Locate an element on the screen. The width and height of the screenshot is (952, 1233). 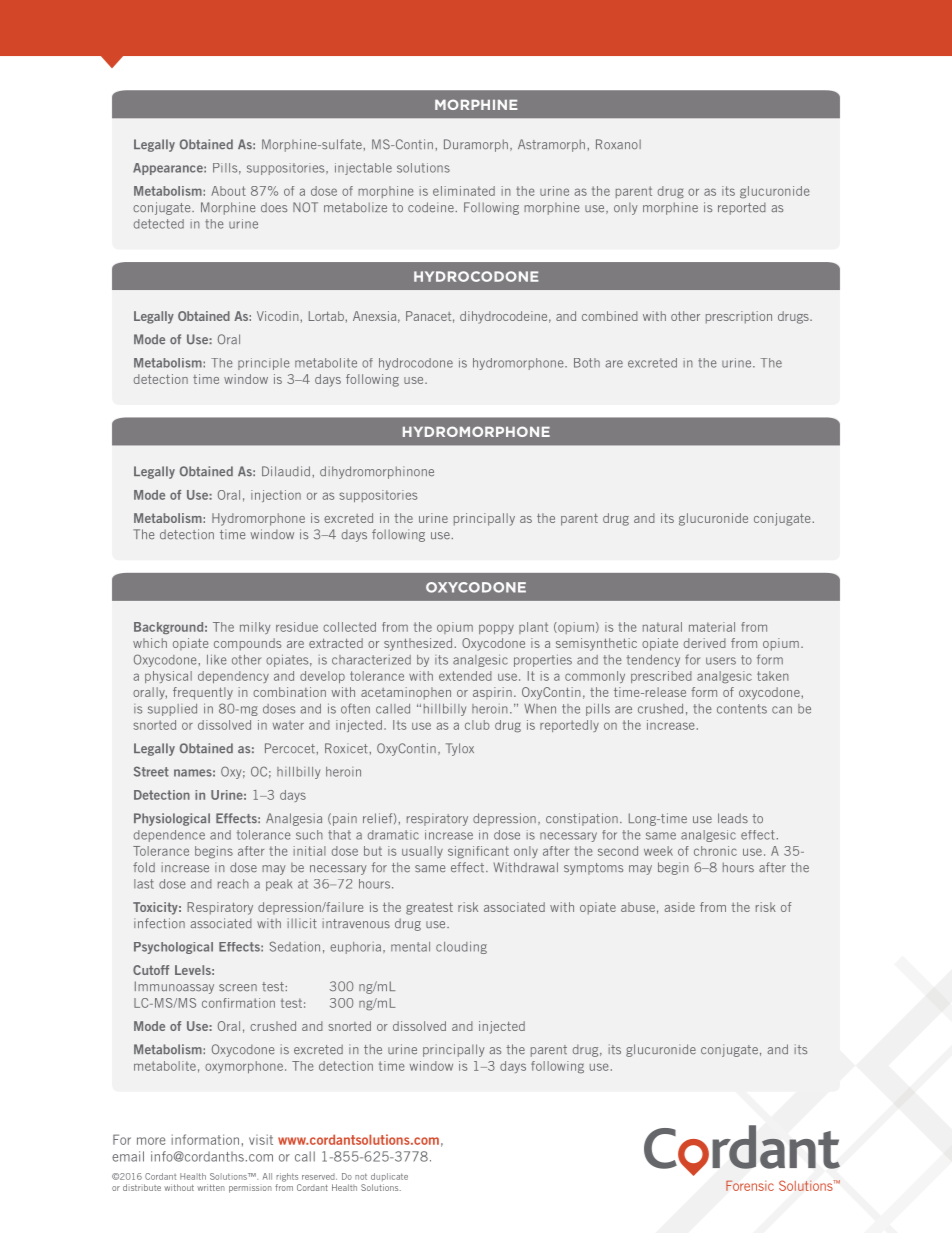
written is located at coordinates (211, 1187).
